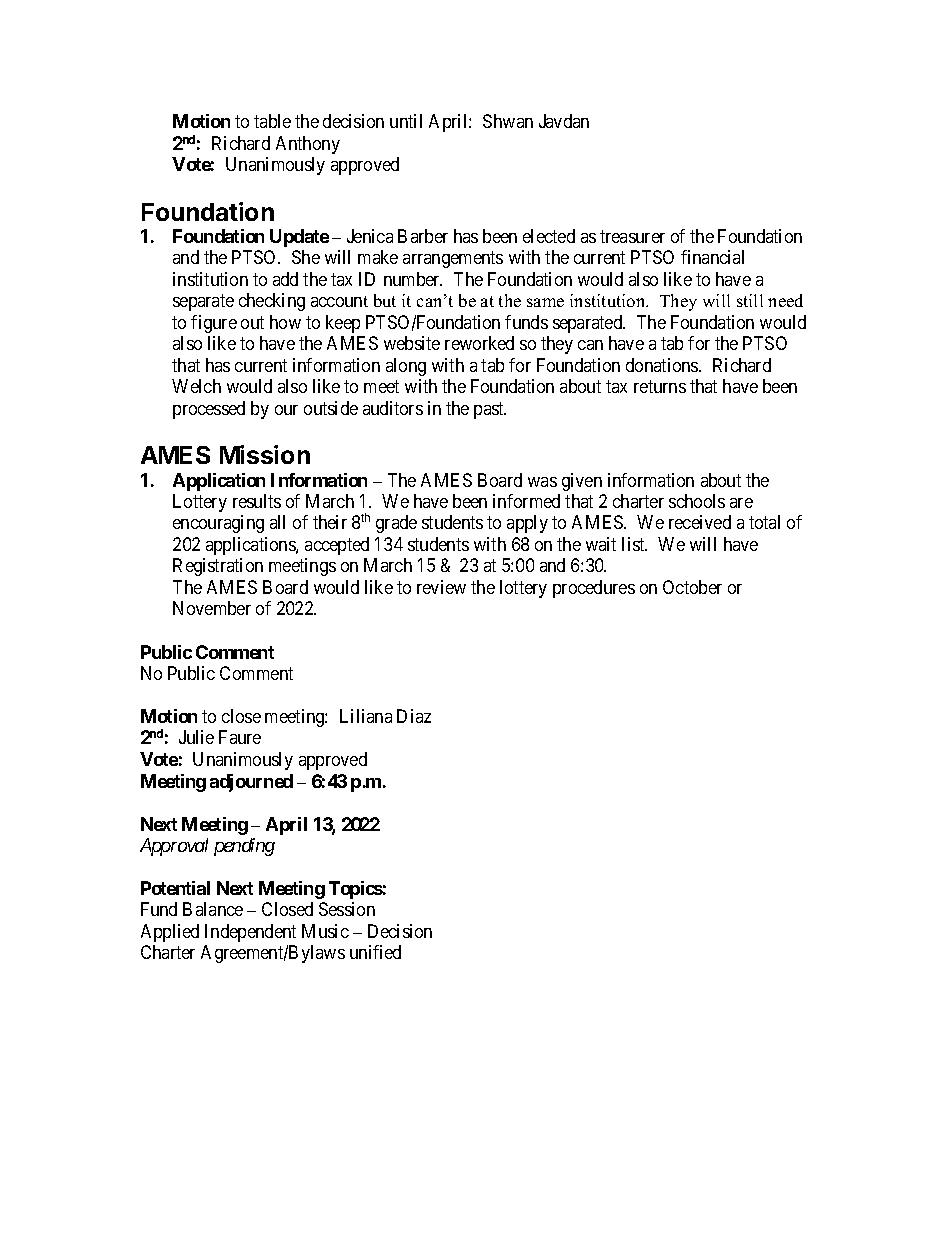 This page has width=952, height=1233. Describe the element at coordinates (490, 410) in the page. I see `past` at that location.
